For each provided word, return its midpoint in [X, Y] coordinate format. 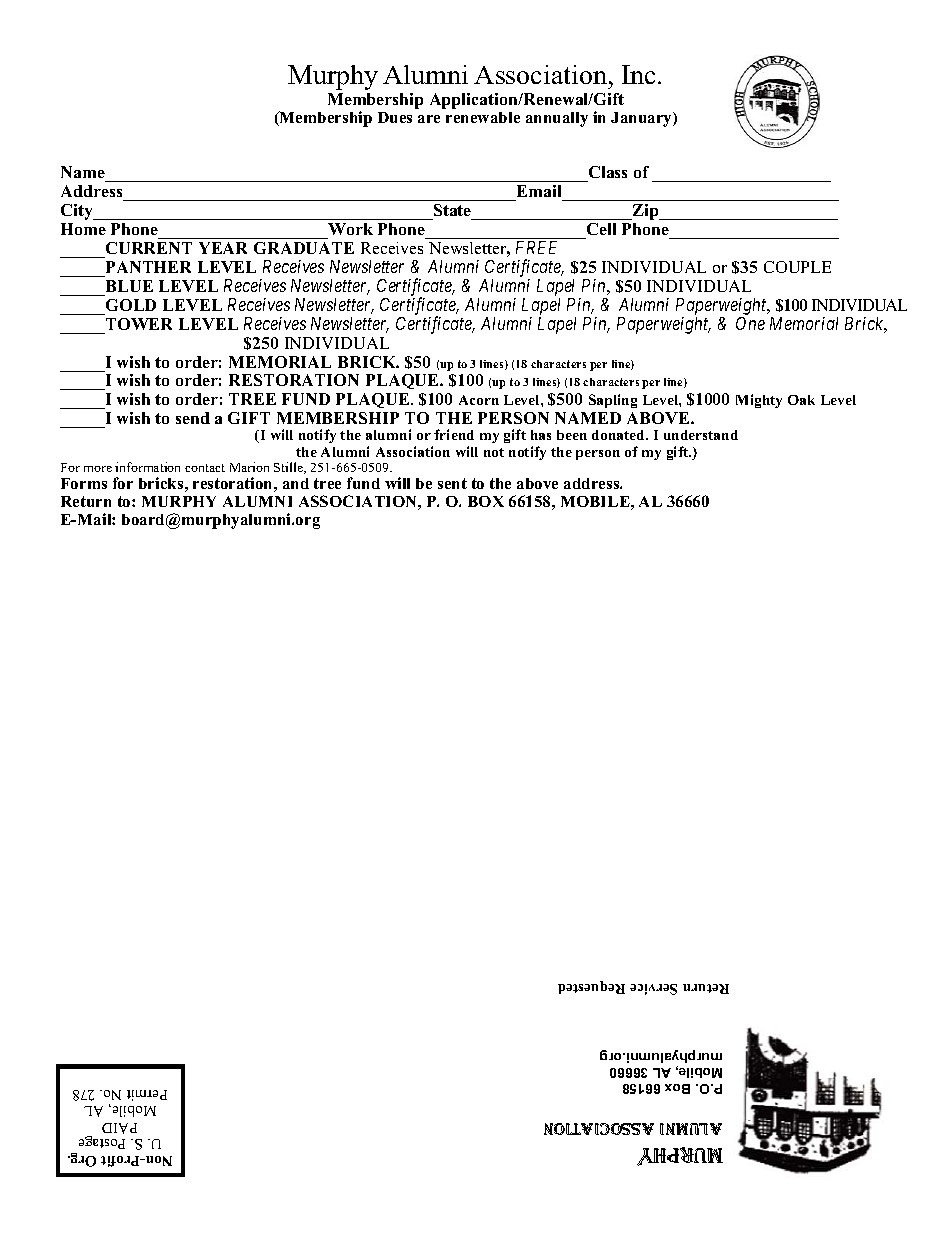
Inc [638, 74]
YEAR [223, 248]
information [147, 467]
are [429, 119]
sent [452, 483]
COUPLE [797, 267]
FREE [536, 247]
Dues [395, 117]
